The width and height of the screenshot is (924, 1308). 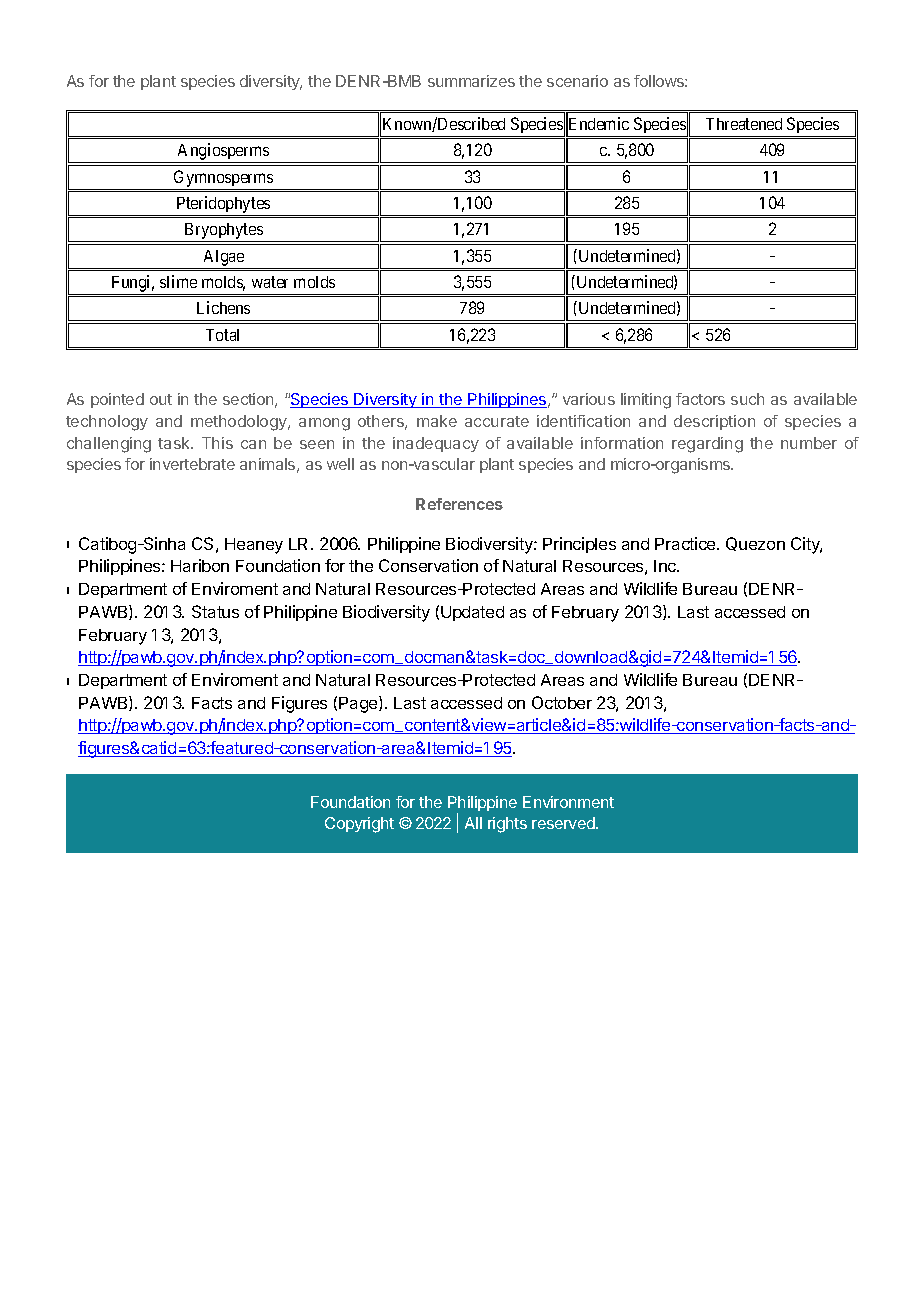 What do you see at coordinates (700, 399) in the screenshot?
I see `factors` at bounding box center [700, 399].
